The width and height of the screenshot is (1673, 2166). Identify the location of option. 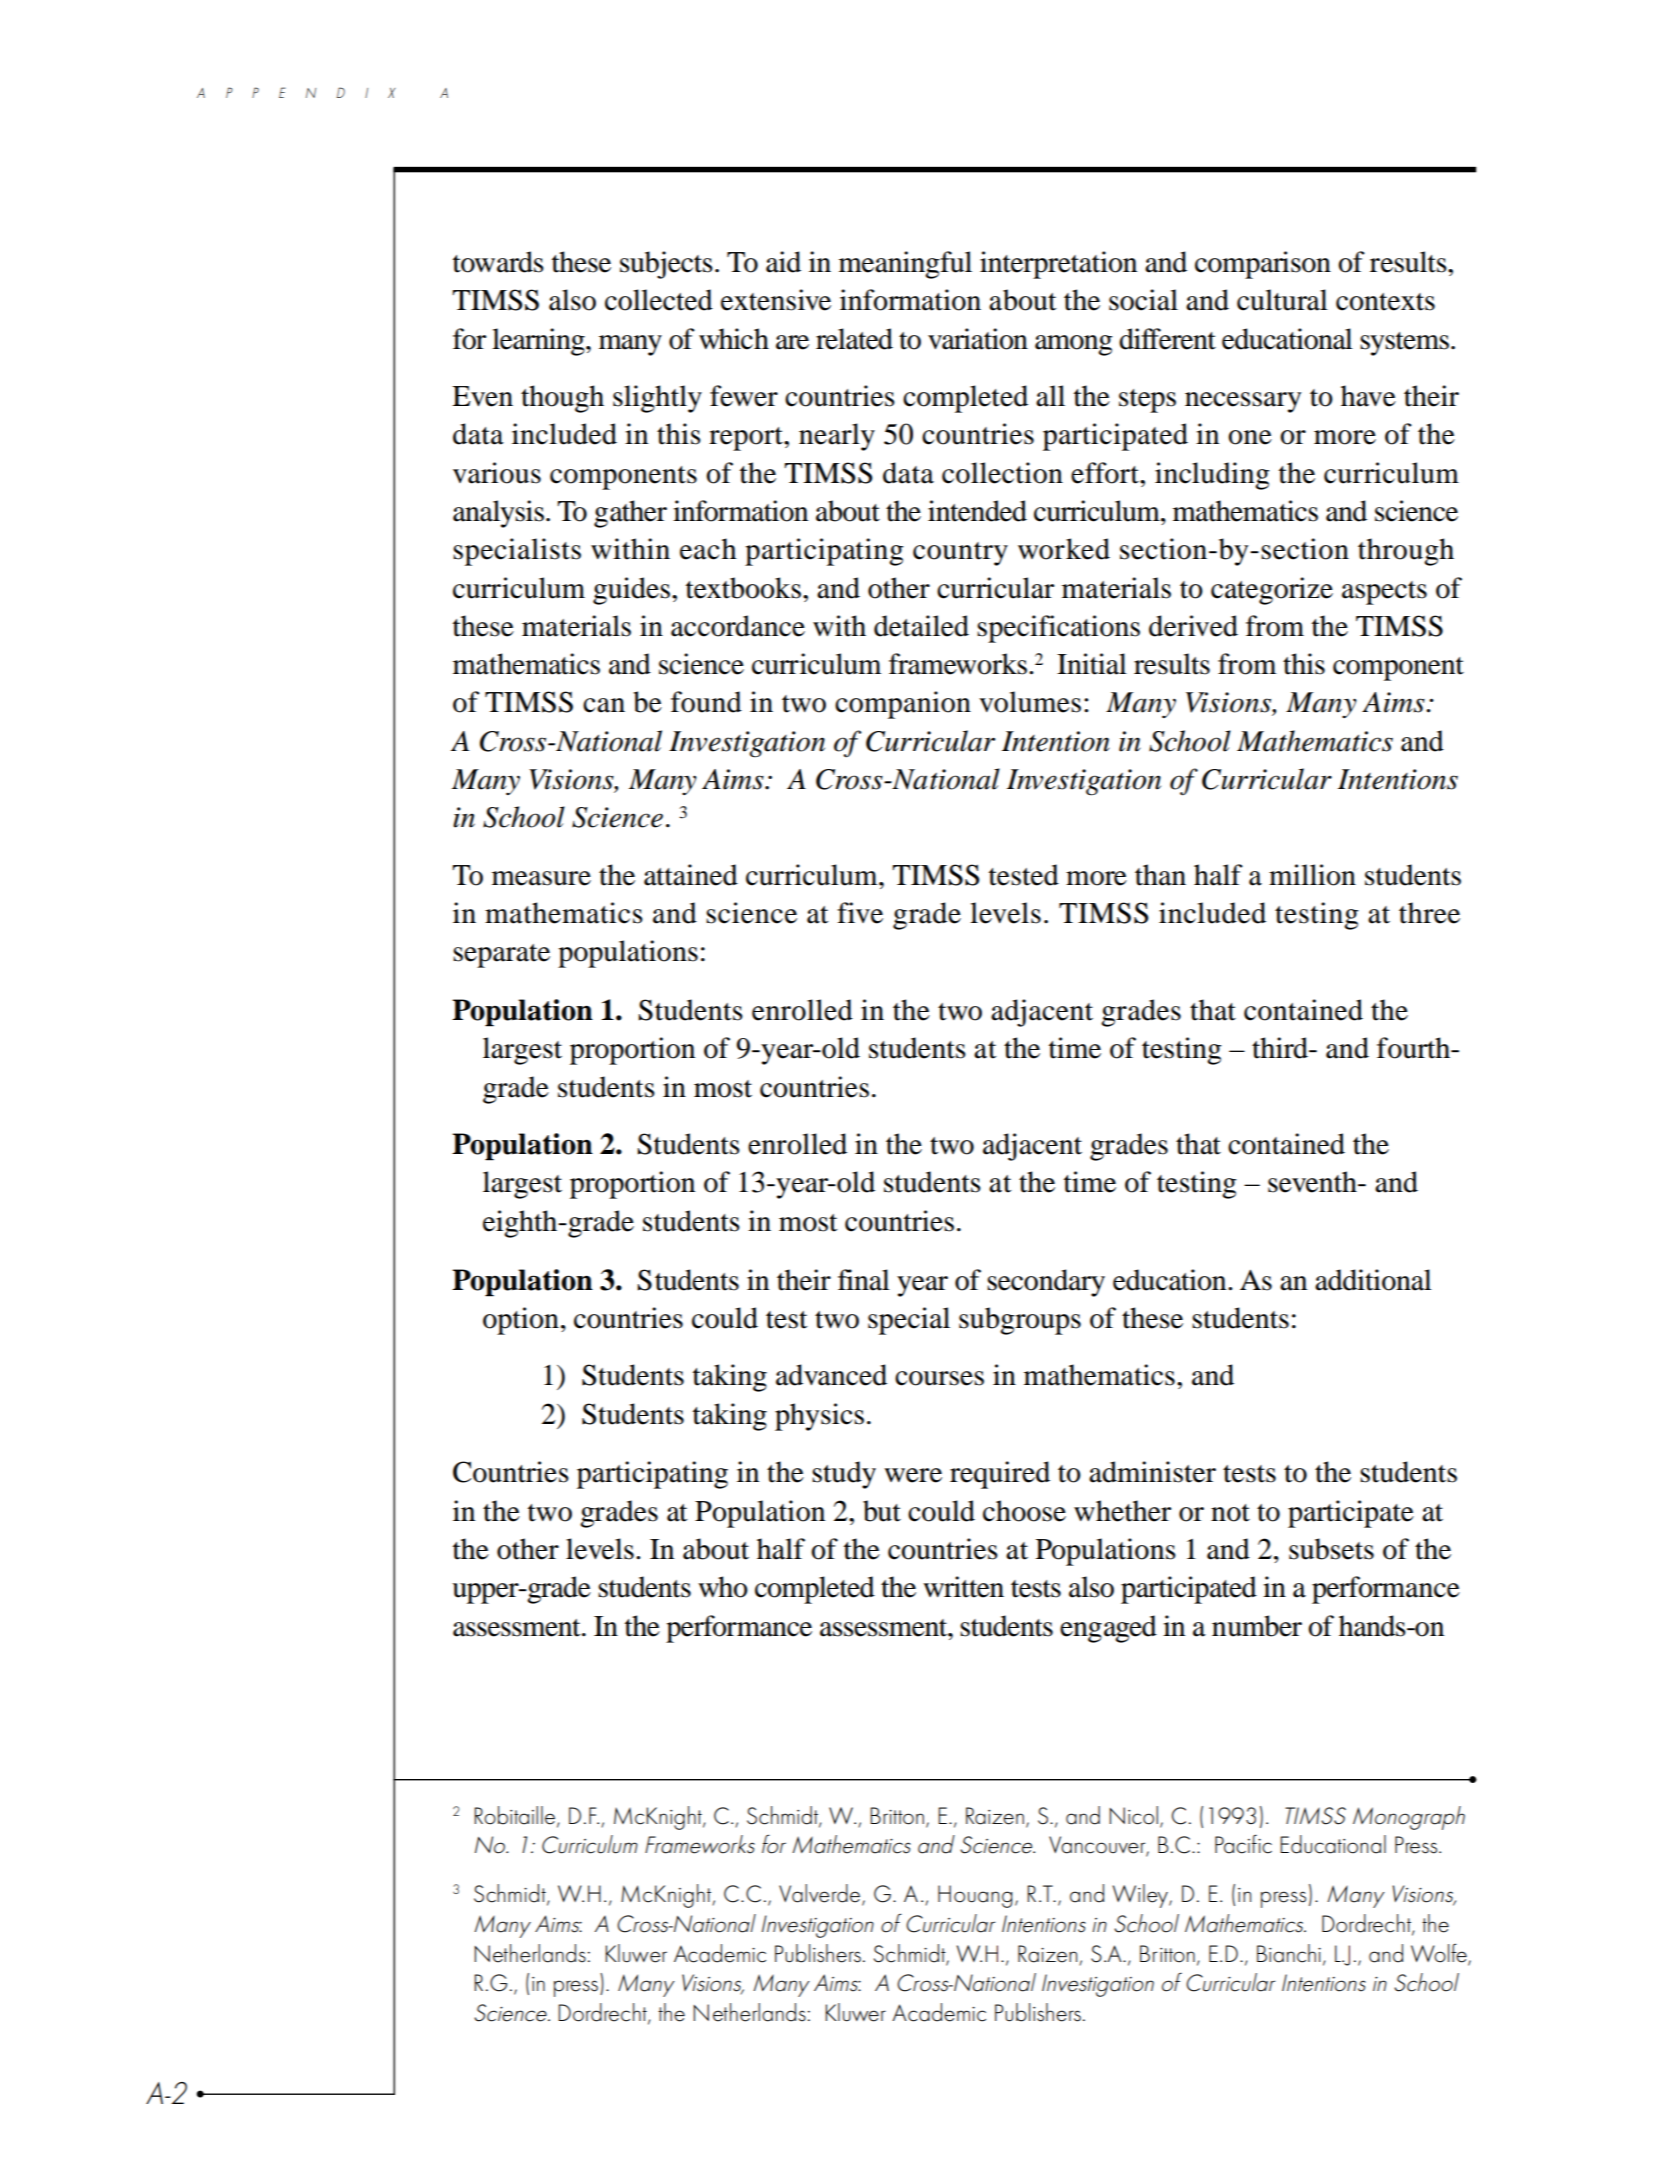
(521, 1321).
